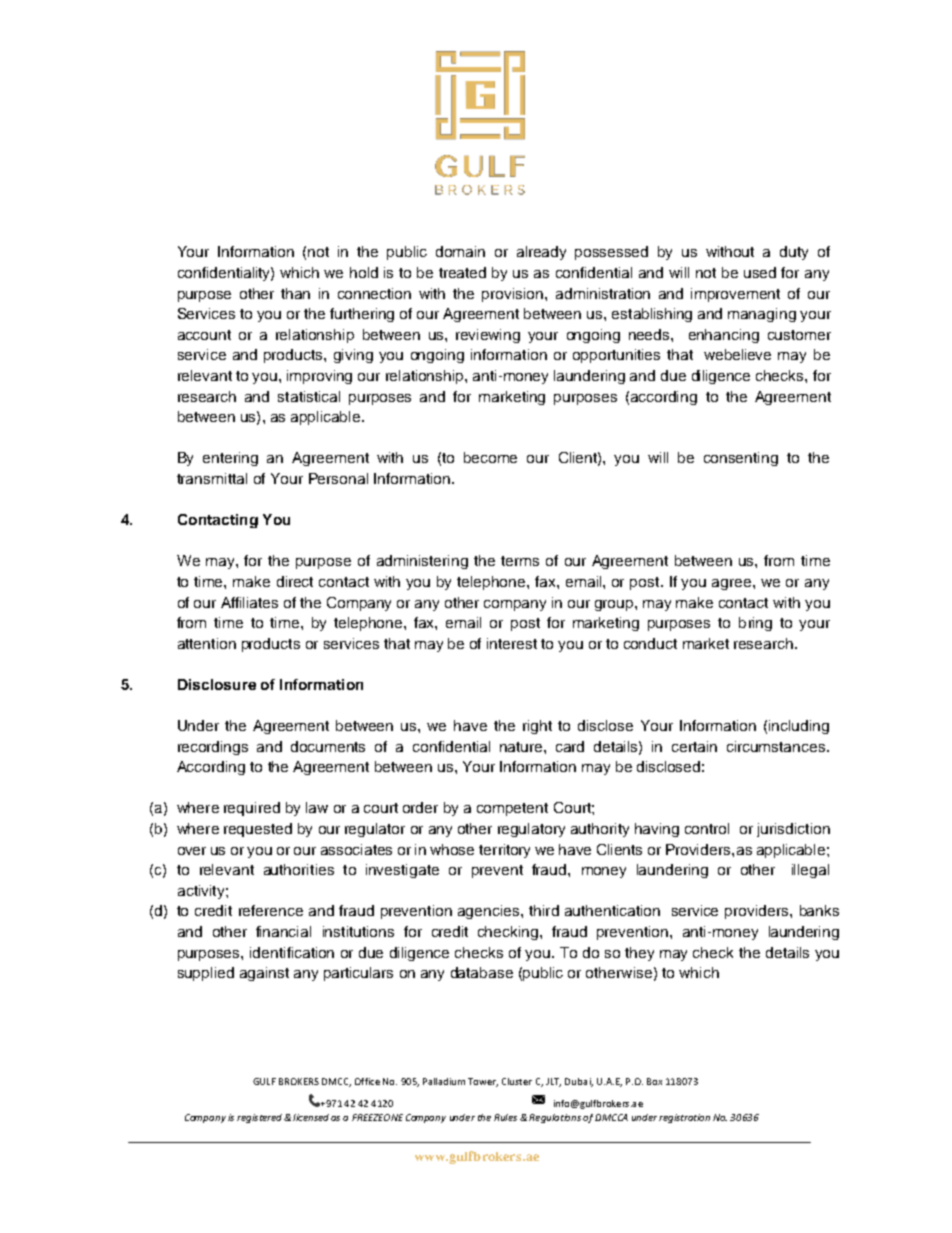 The width and height of the image is (952, 1233). What do you see at coordinates (230, 459) in the image?
I see `entering` at bounding box center [230, 459].
